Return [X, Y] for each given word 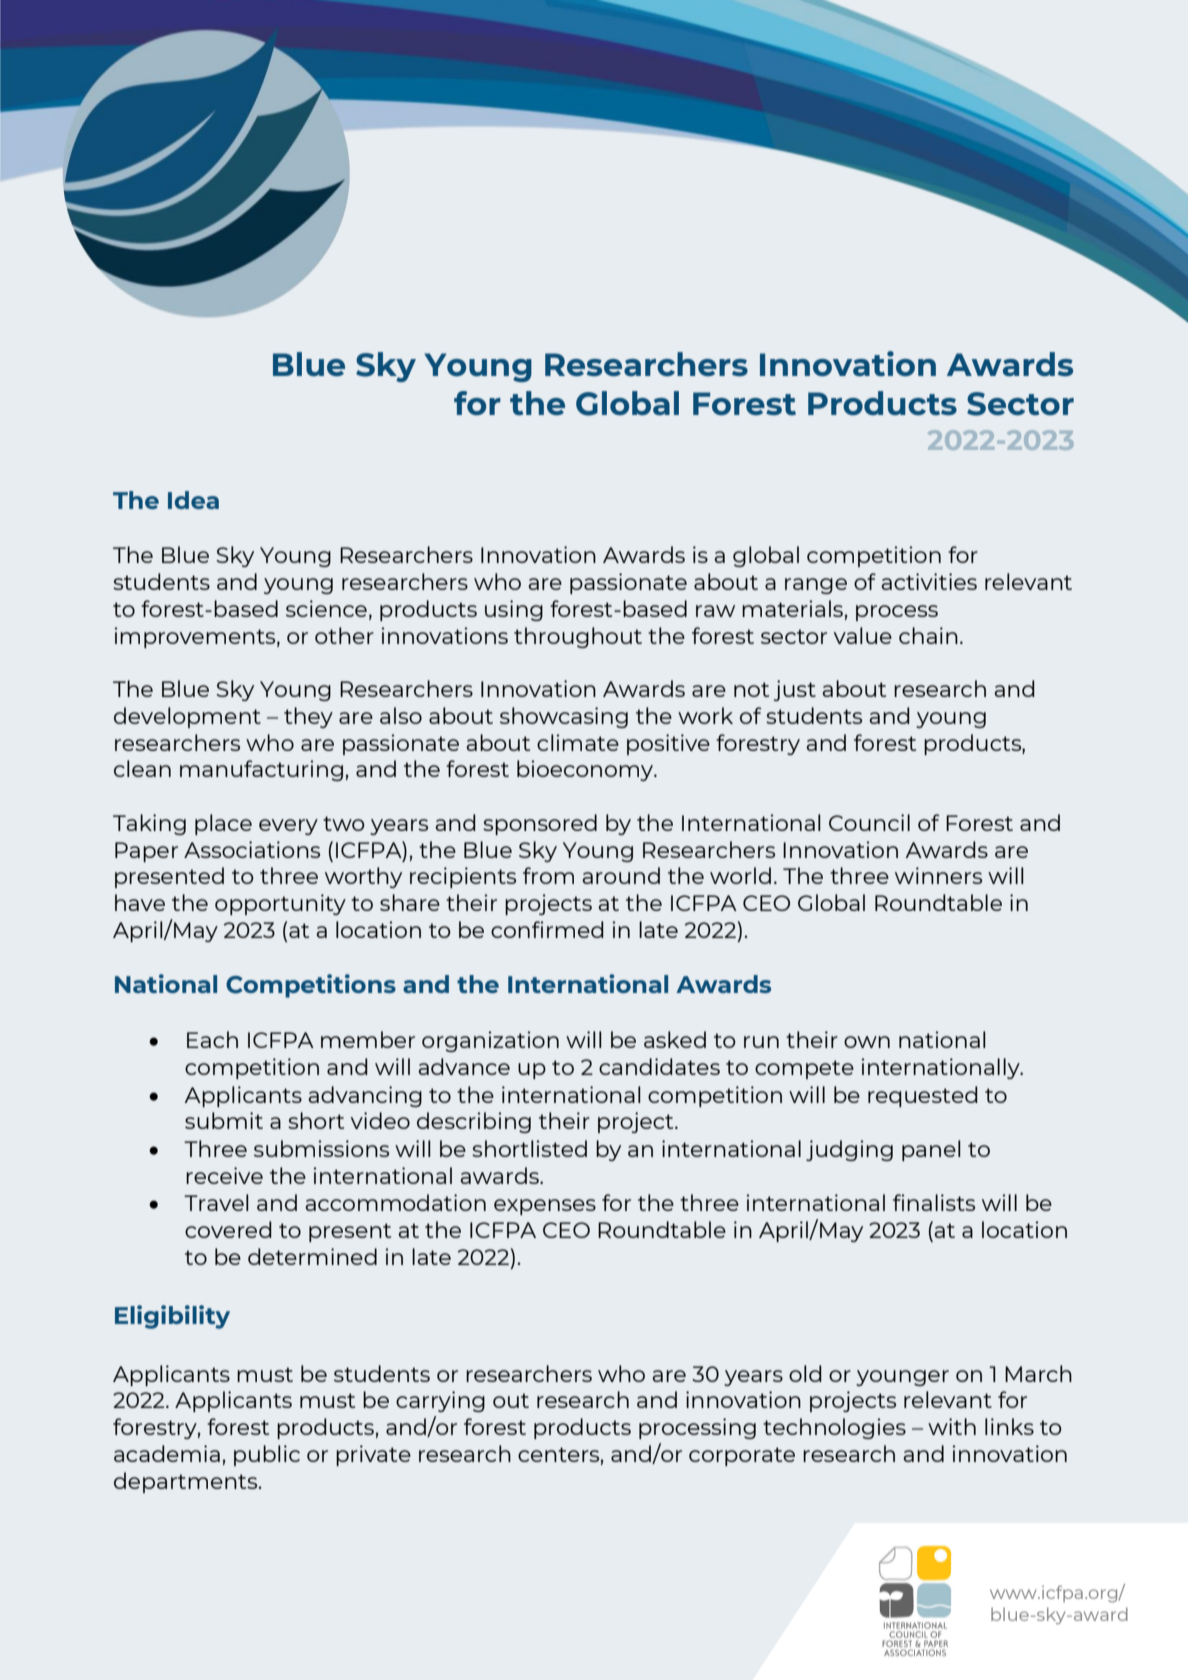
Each [212, 1039]
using [514, 610]
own [867, 1042]
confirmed [547, 929]
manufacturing [261, 770]
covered [228, 1229]
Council [869, 822]
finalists [934, 1202]
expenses [545, 1207]
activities [929, 581]
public [267, 1455]
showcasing [564, 717]
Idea [193, 500]
